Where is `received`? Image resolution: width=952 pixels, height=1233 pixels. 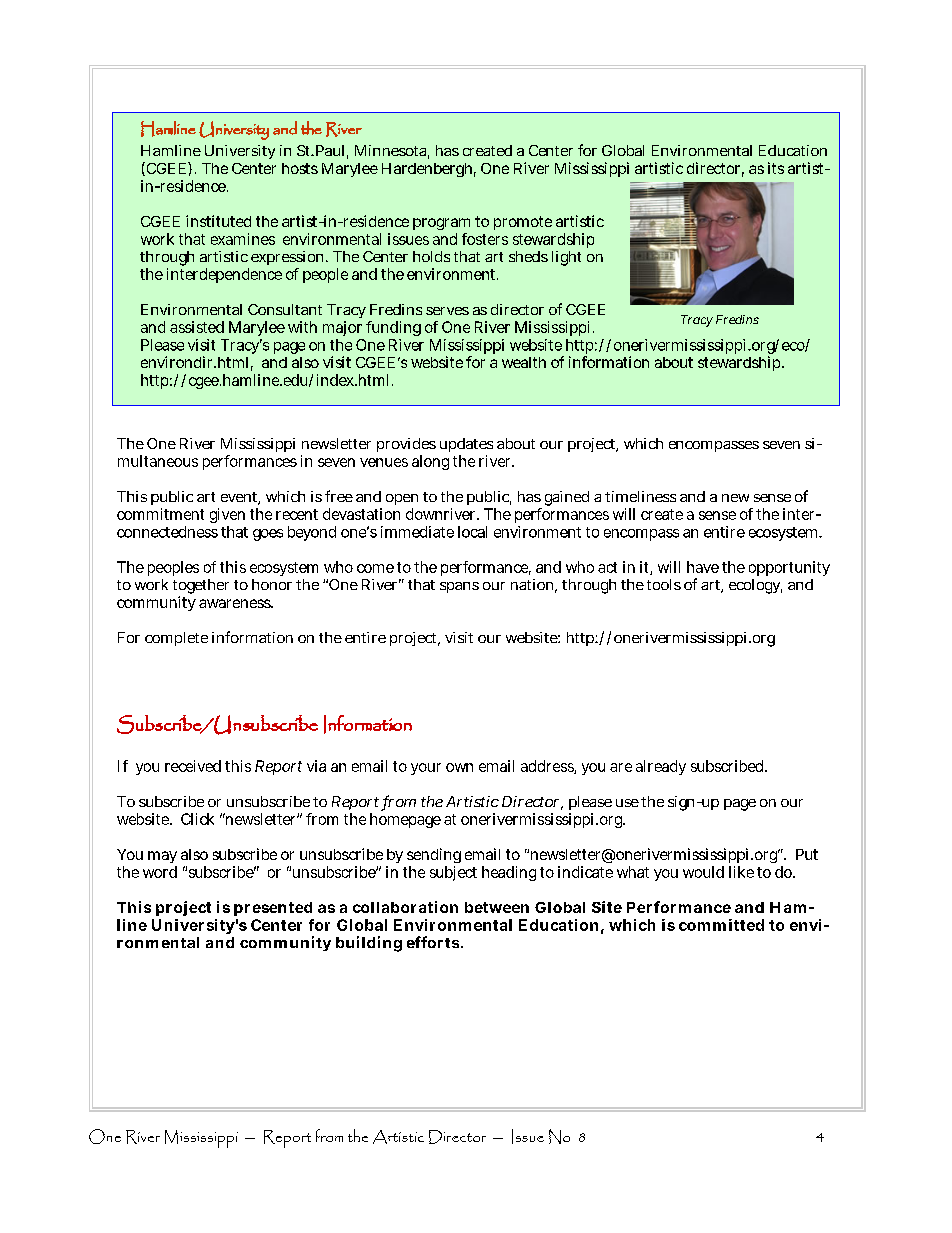
received is located at coordinates (193, 766).
